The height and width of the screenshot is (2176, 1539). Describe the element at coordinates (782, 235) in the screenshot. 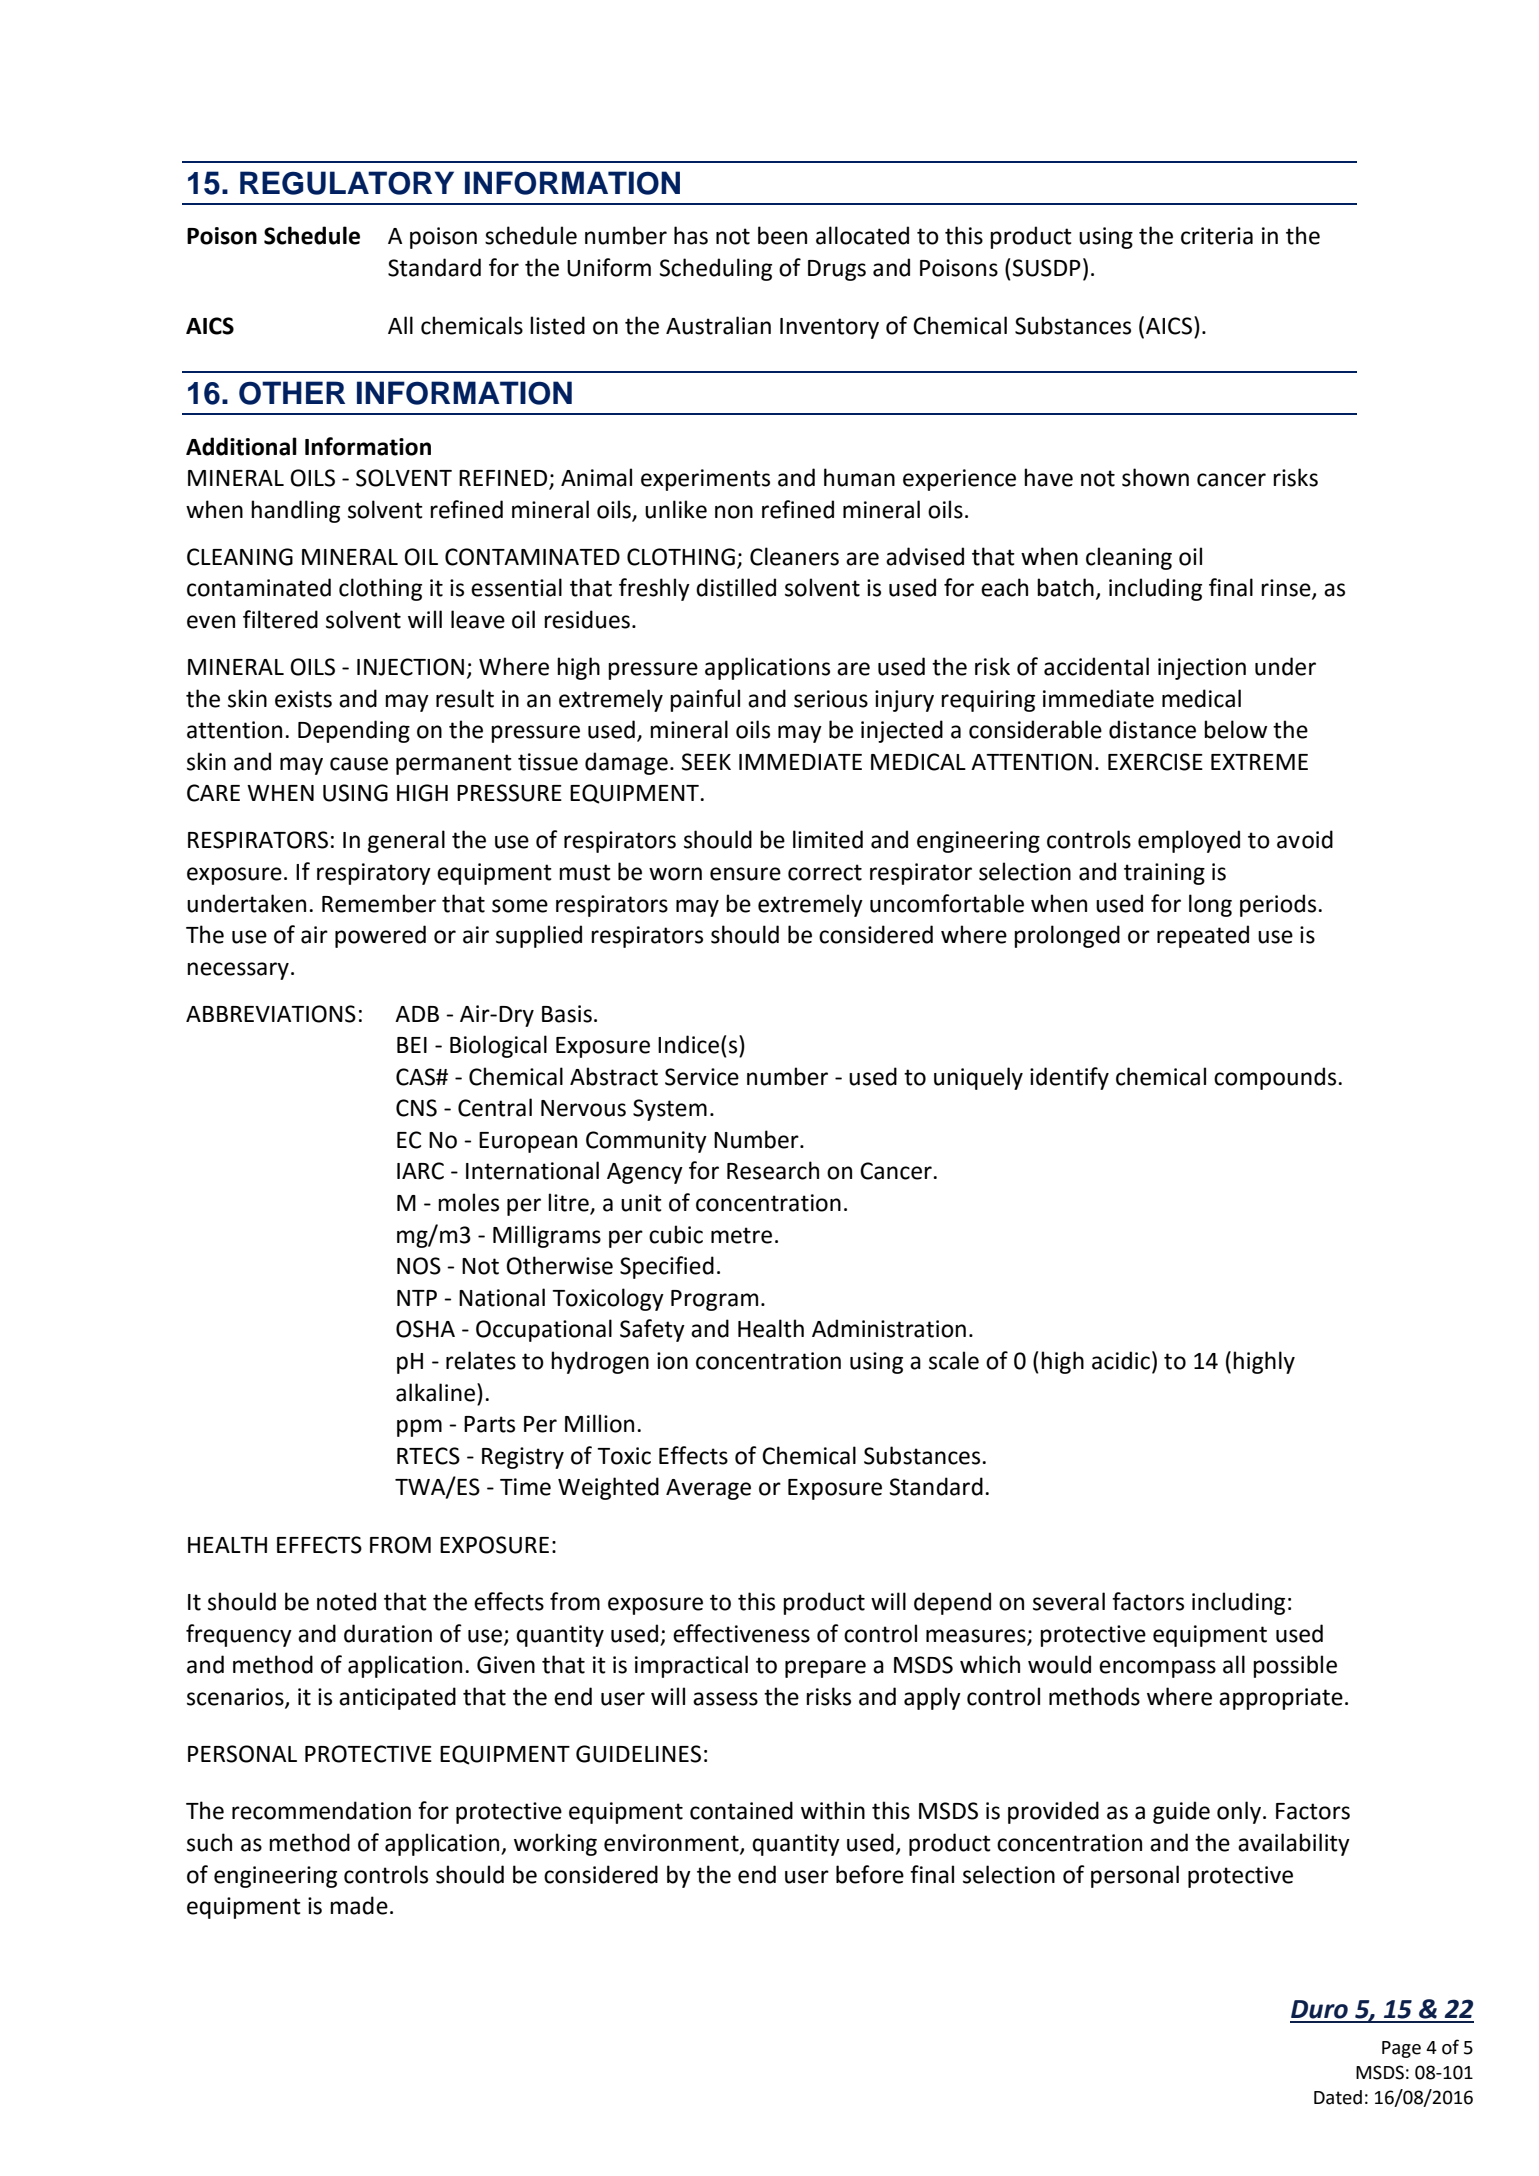

I see `been` at that location.
